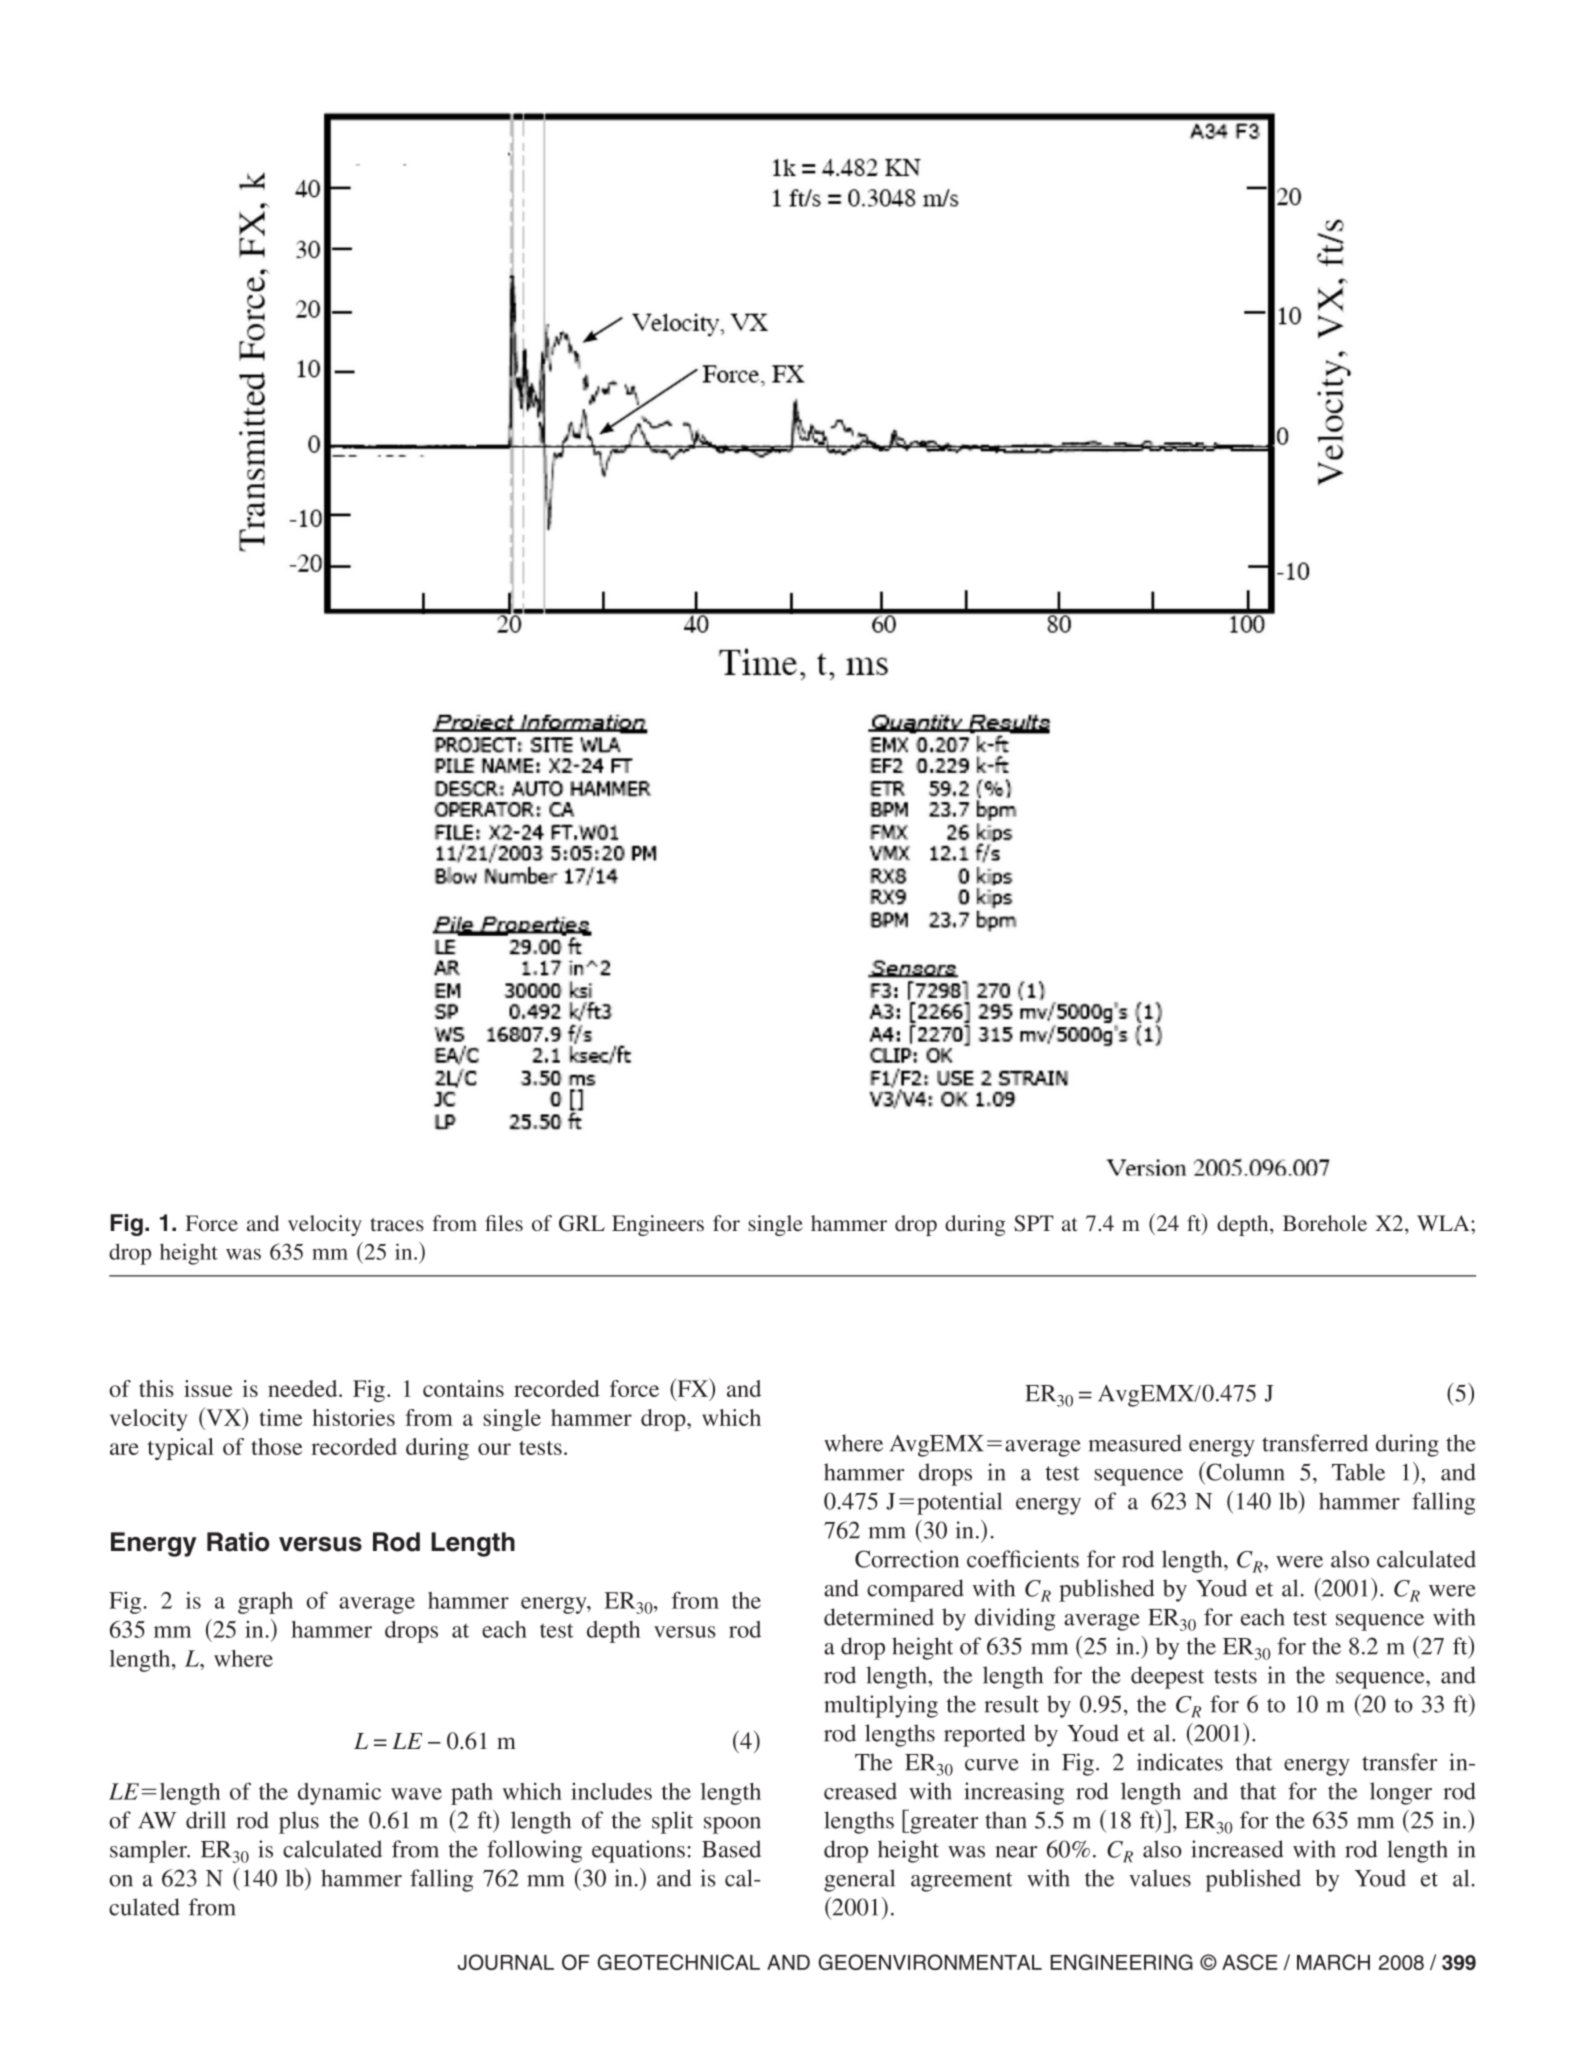  I want to click on Borehole, so click(1325, 1223).
